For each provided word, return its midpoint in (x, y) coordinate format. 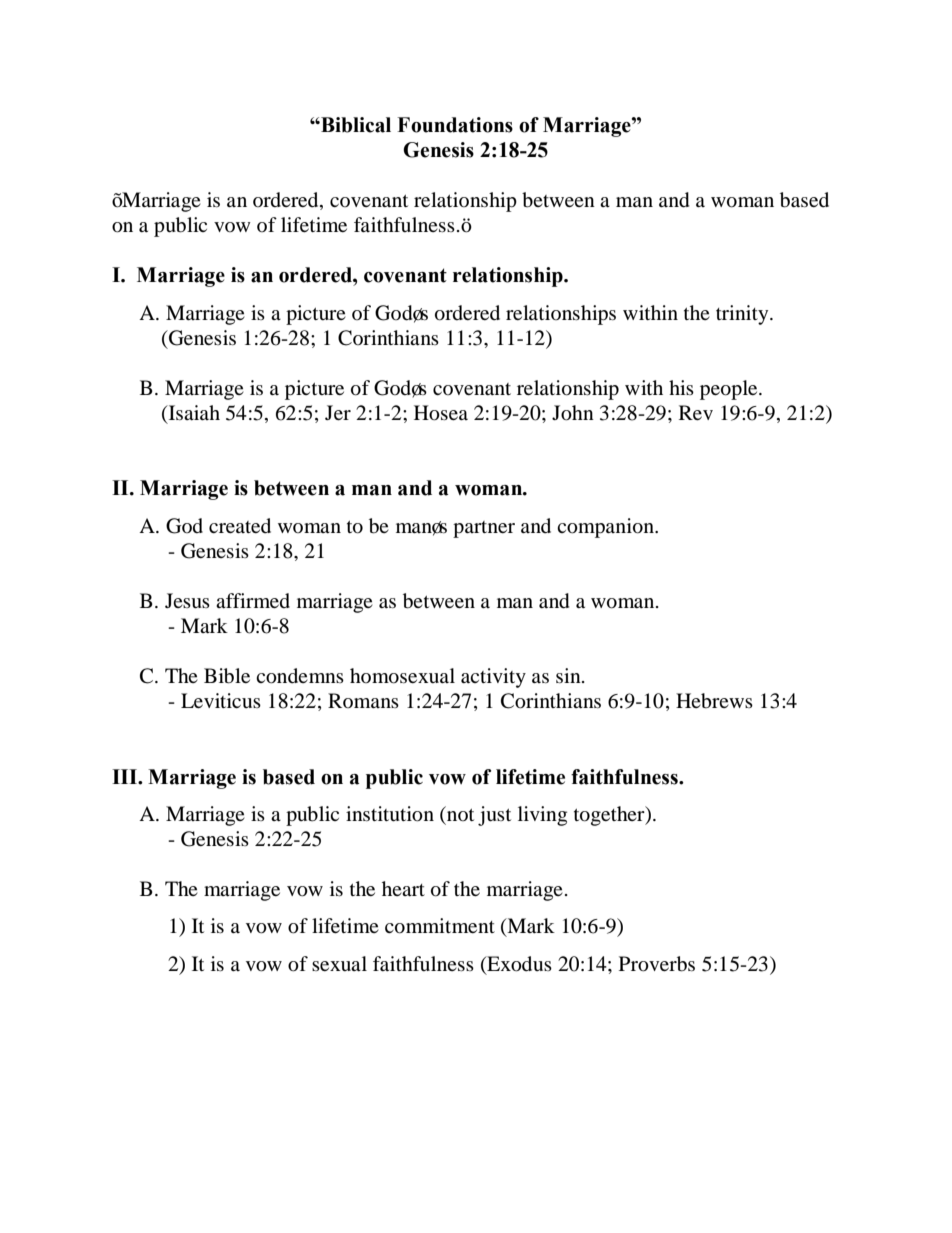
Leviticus (221, 700)
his (681, 387)
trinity (743, 315)
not (459, 813)
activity (493, 678)
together (610, 816)
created (240, 526)
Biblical (355, 125)
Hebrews (714, 701)
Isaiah (193, 414)
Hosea (441, 413)
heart (403, 889)
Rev (696, 412)
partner (484, 529)
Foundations (455, 125)
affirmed (253, 601)
